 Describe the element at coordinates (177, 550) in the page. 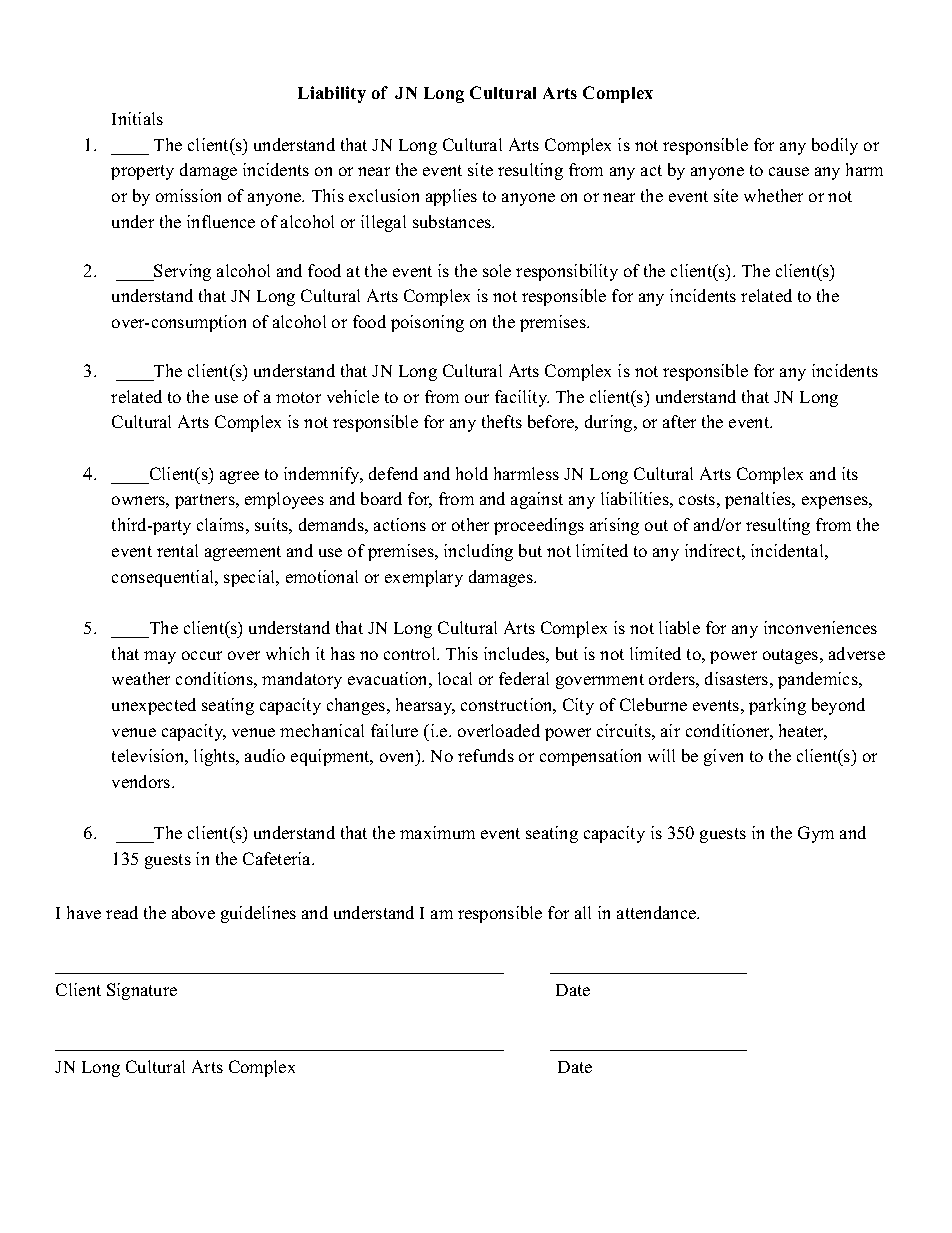

I see `rental` at that location.
